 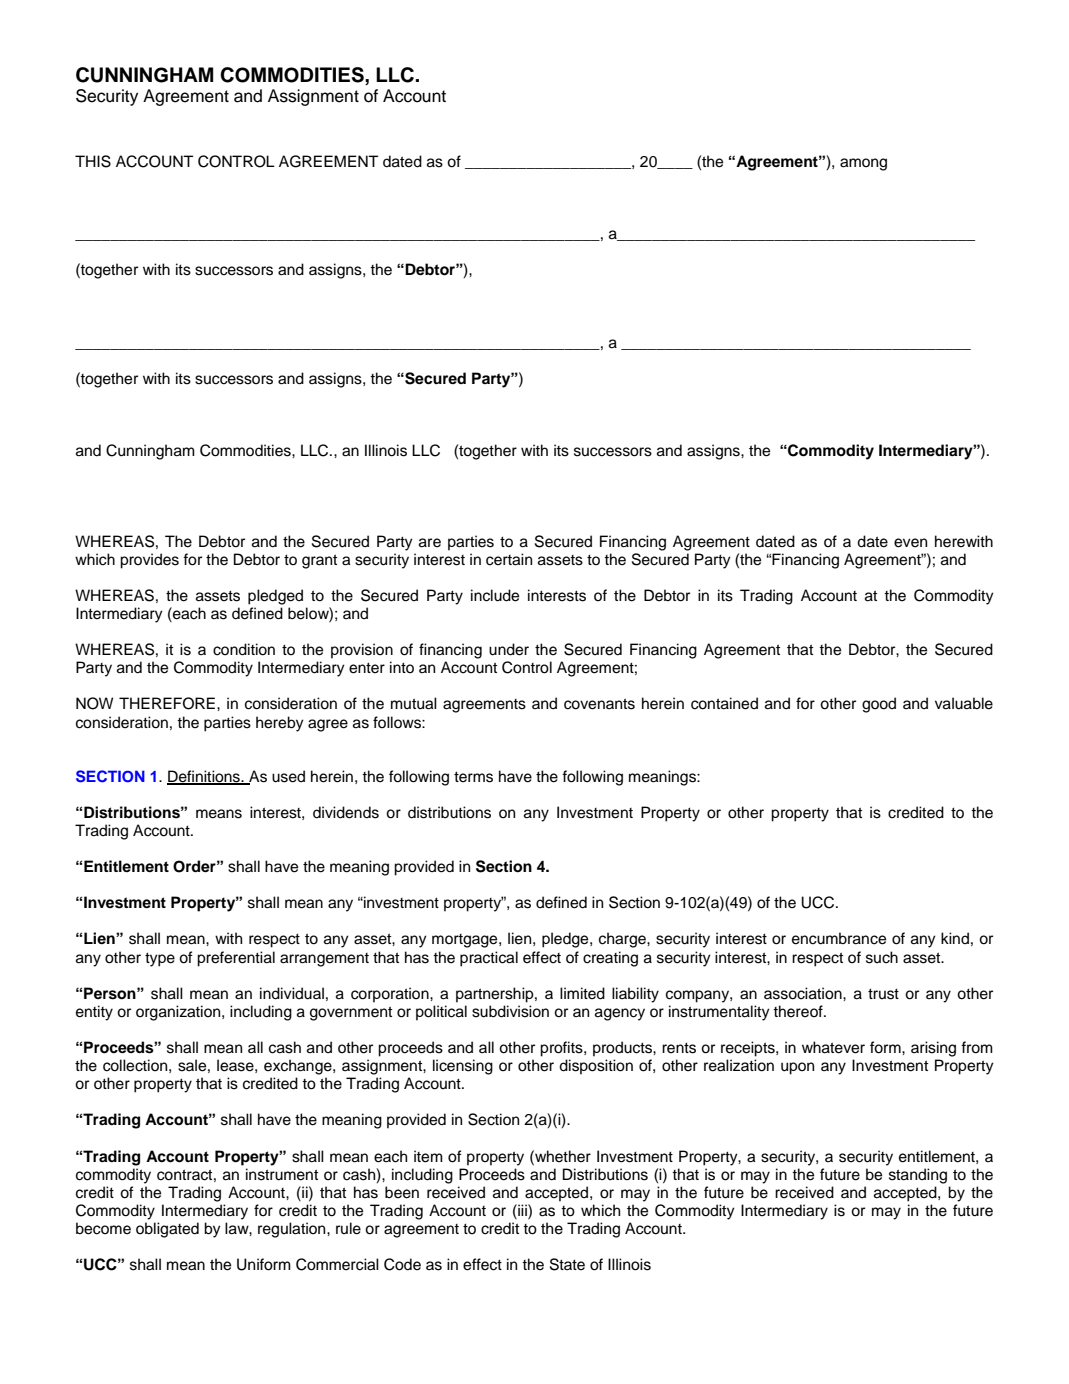 What do you see at coordinates (167, 1230) in the image?
I see `obligated` at bounding box center [167, 1230].
